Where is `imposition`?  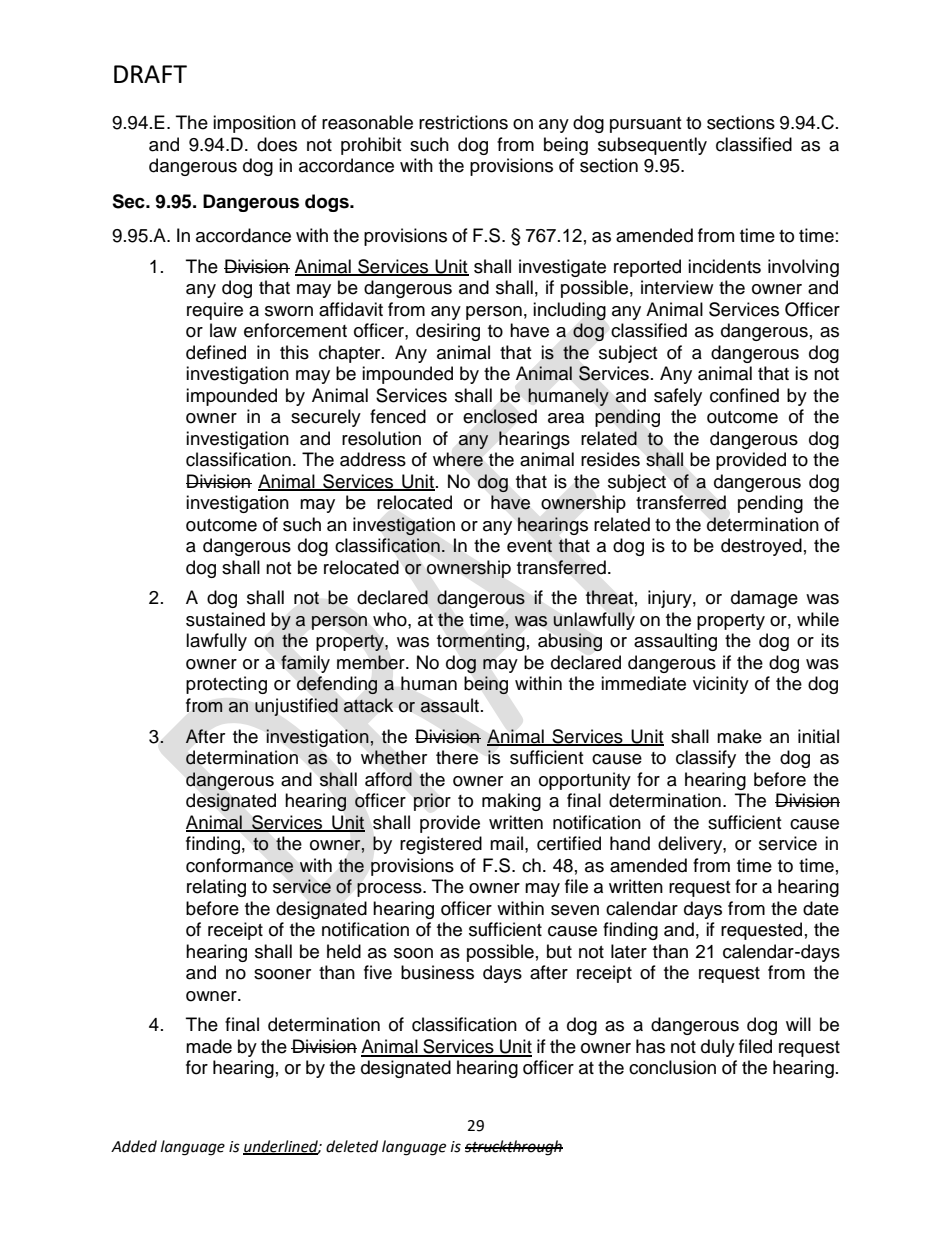 imposition is located at coordinates (254, 124).
